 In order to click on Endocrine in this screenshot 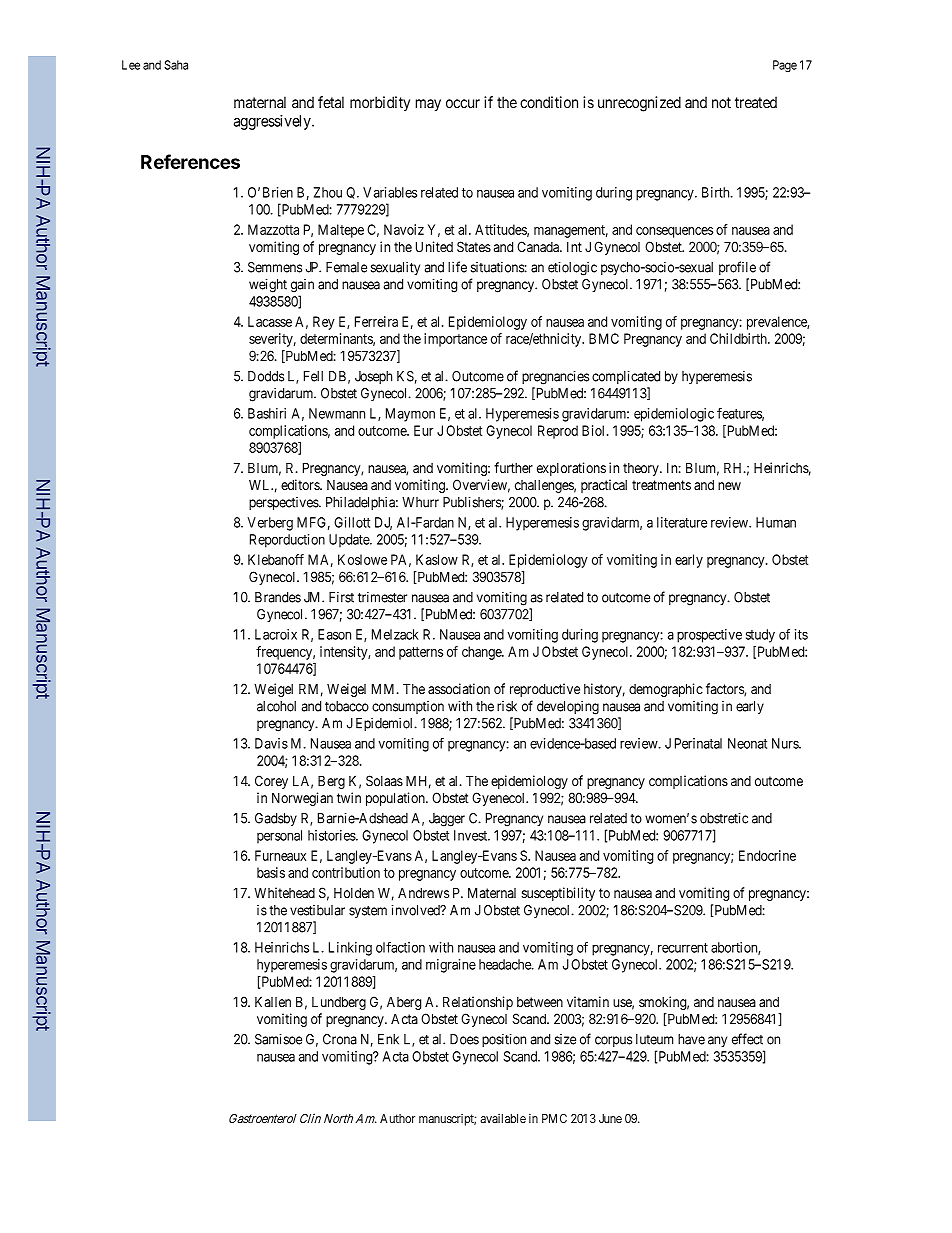, I will do `click(767, 855)`.
